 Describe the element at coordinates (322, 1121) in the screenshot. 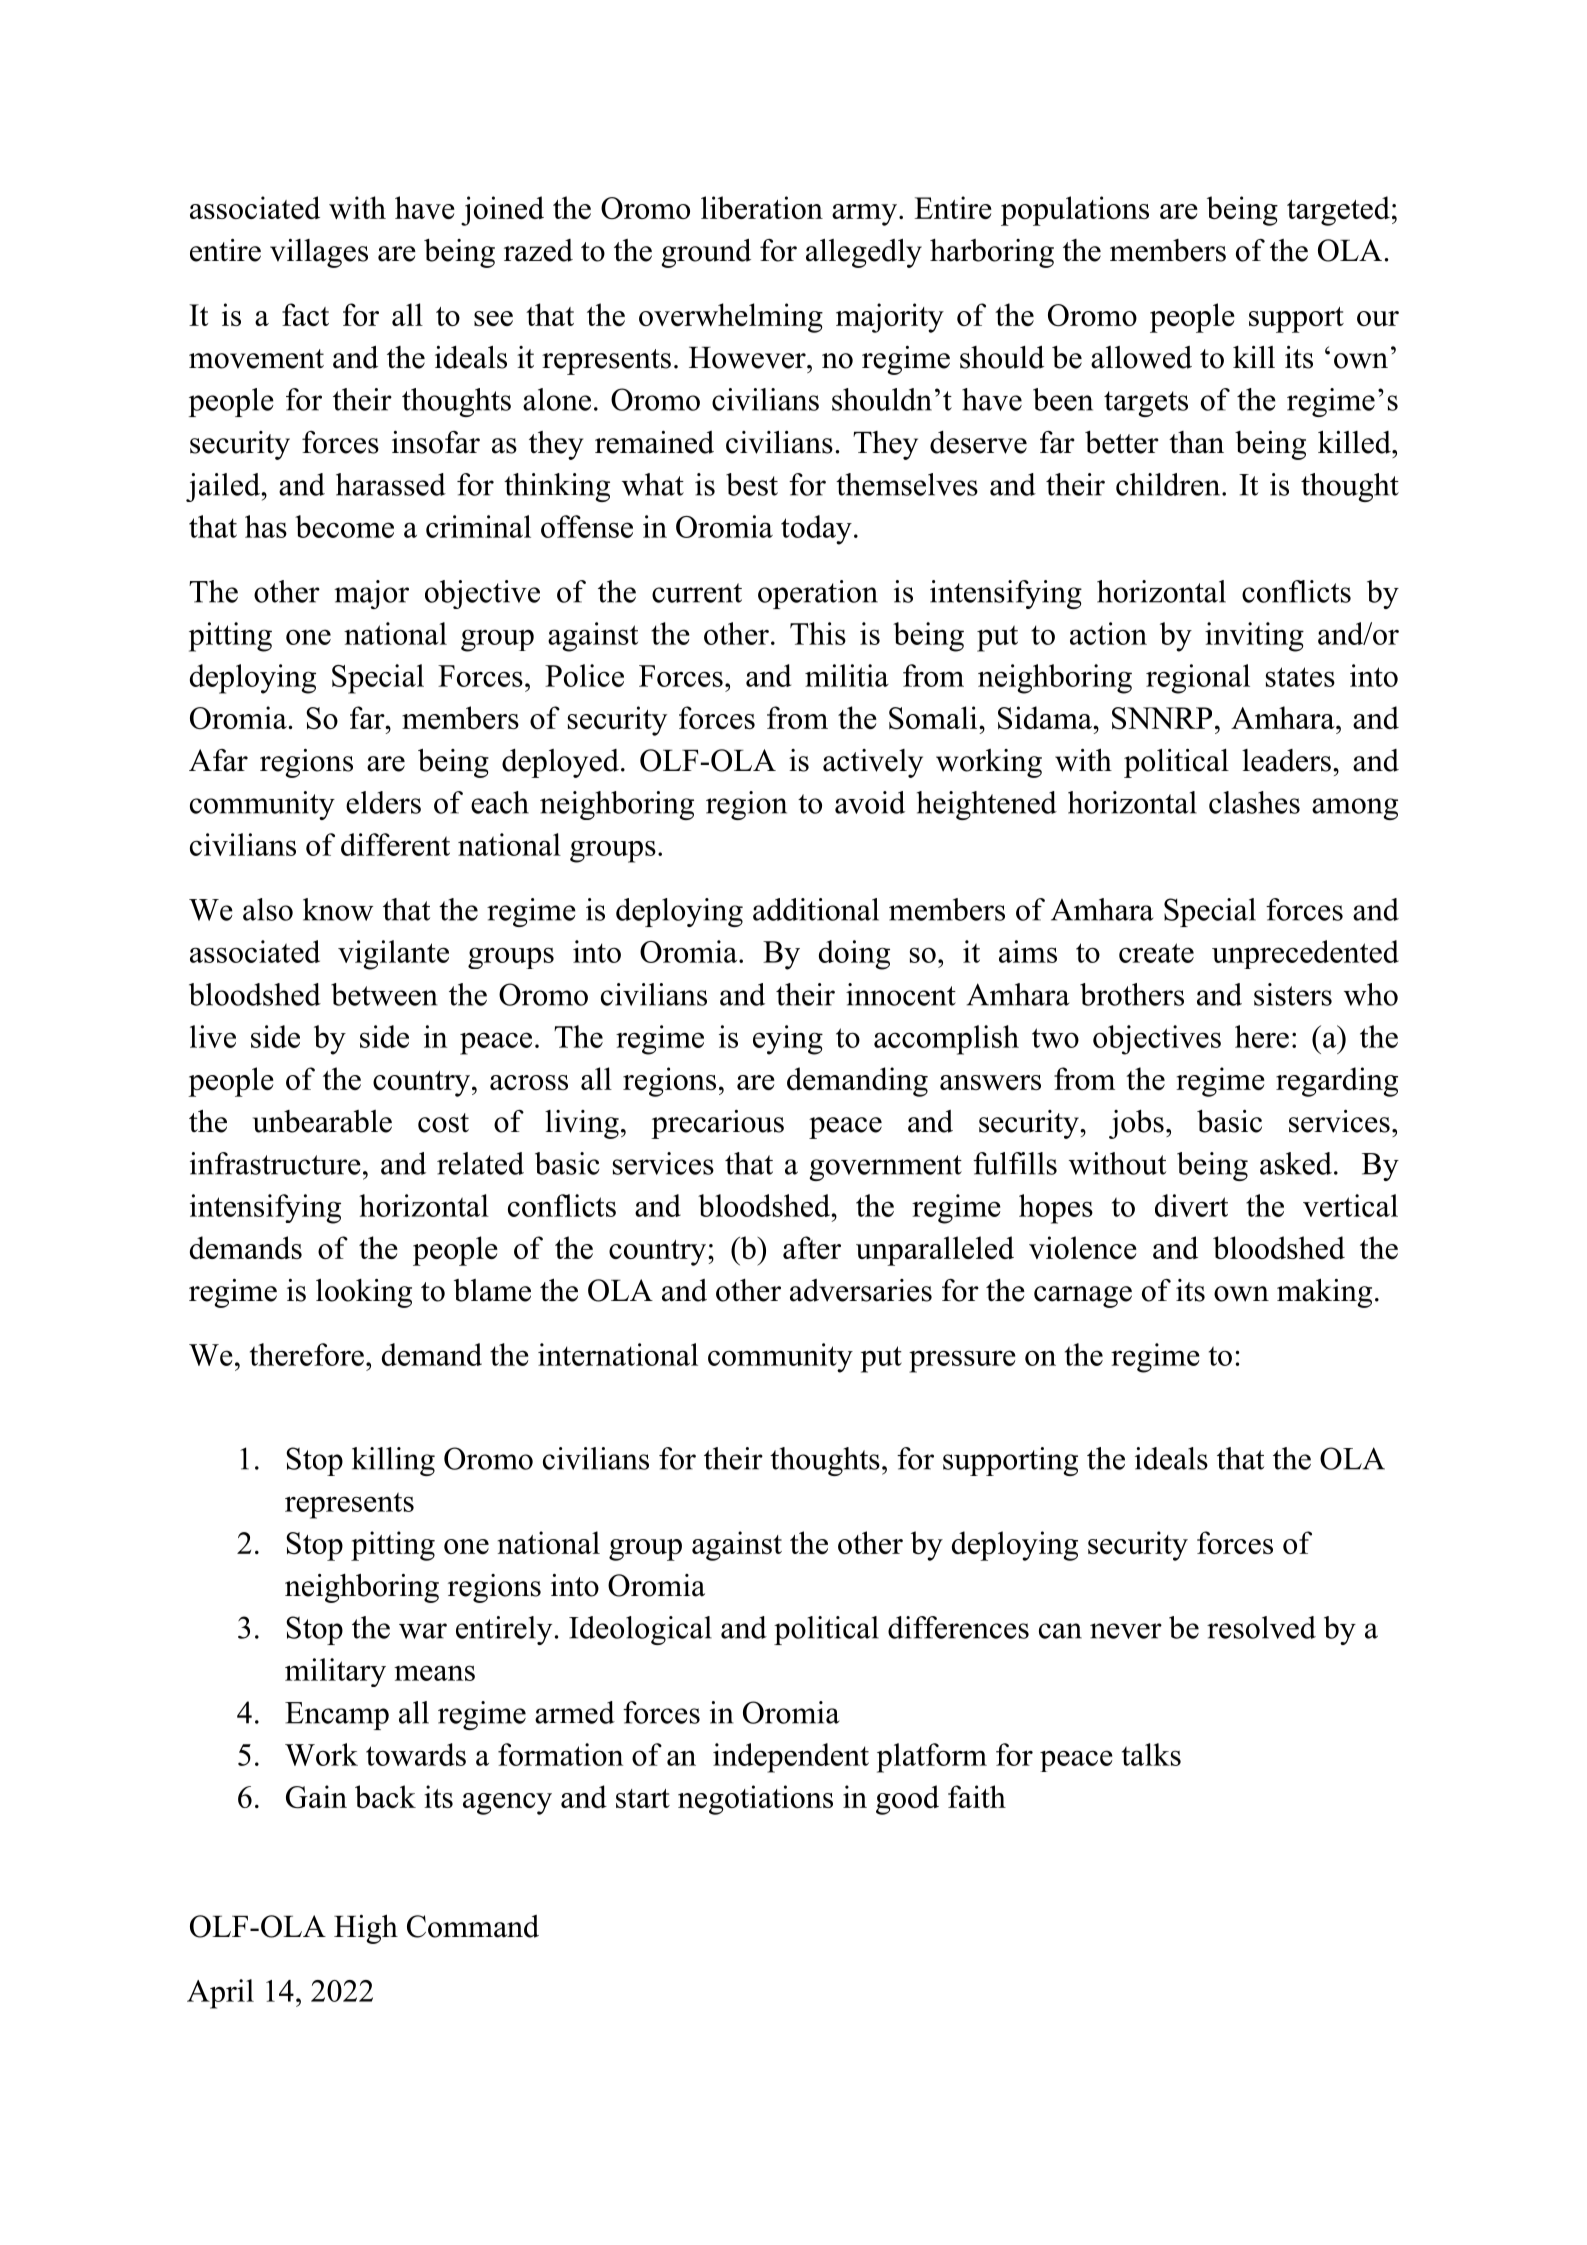

I see `unbearable` at that location.
